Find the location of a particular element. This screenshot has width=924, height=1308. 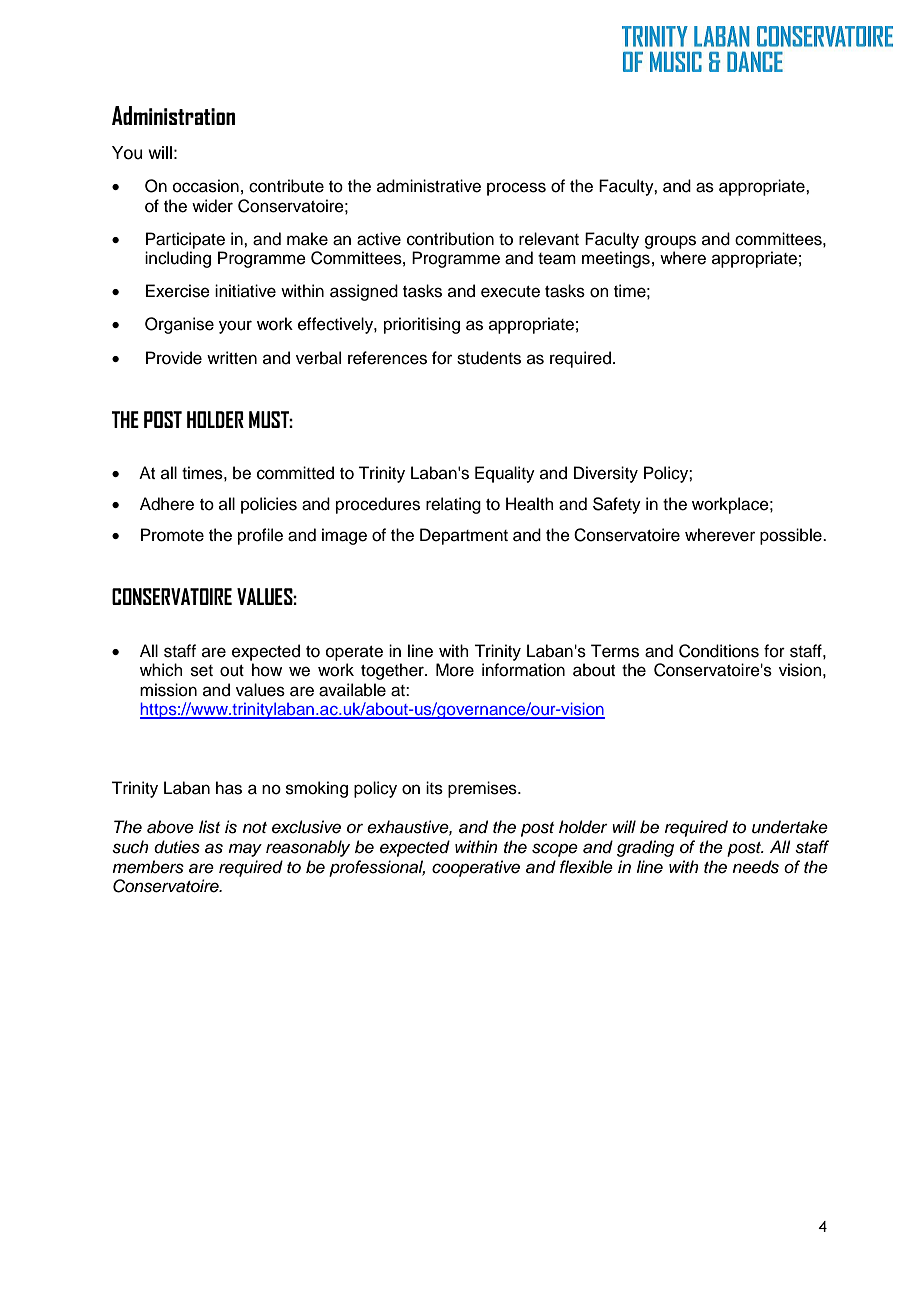

Administration is located at coordinates (173, 115).
